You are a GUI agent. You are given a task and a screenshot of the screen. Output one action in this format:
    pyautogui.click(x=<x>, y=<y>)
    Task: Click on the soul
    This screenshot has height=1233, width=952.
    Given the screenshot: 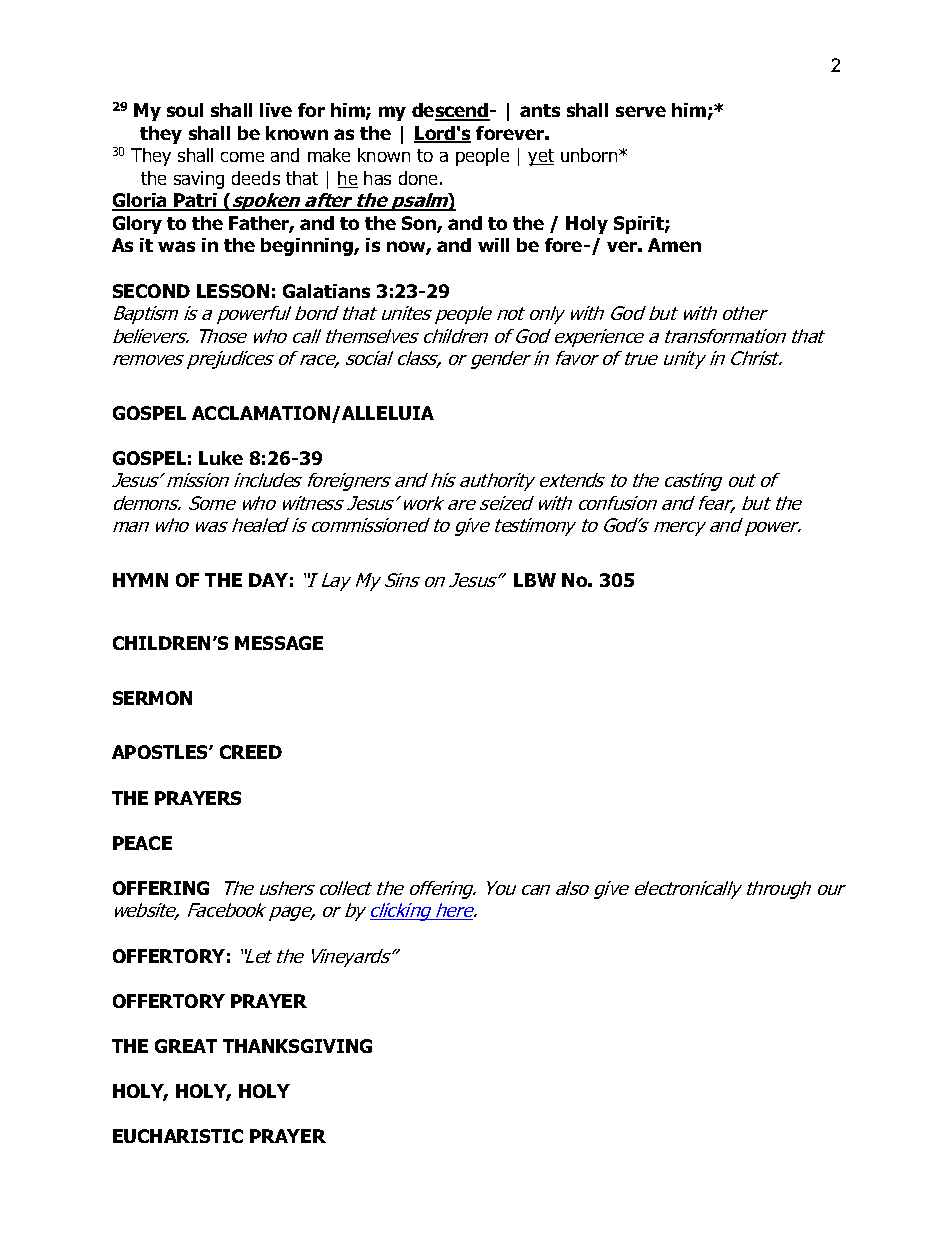 What is the action you would take?
    pyautogui.click(x=185, y=110)
